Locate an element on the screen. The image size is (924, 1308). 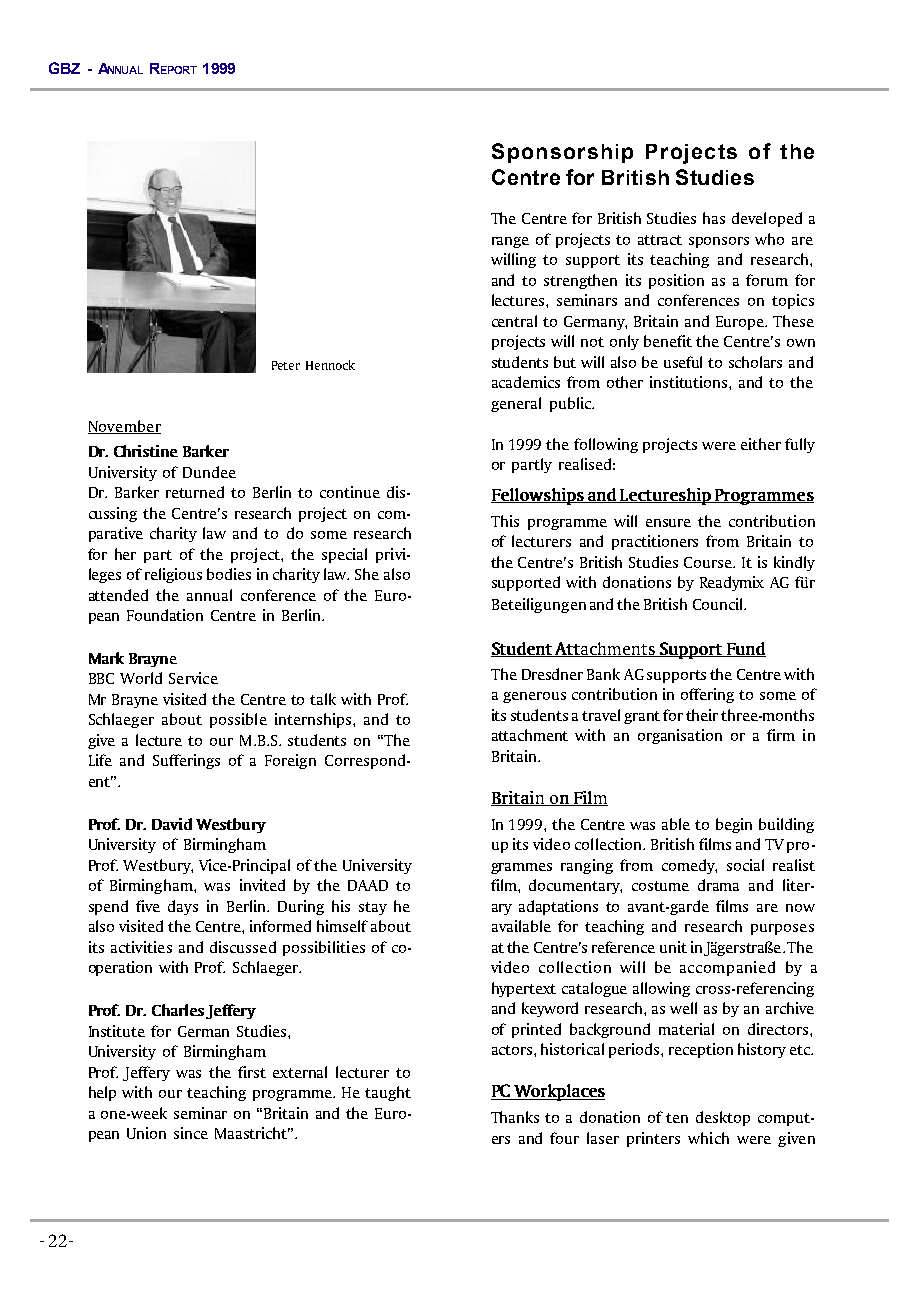
has is located at coordinates (714, 218).
